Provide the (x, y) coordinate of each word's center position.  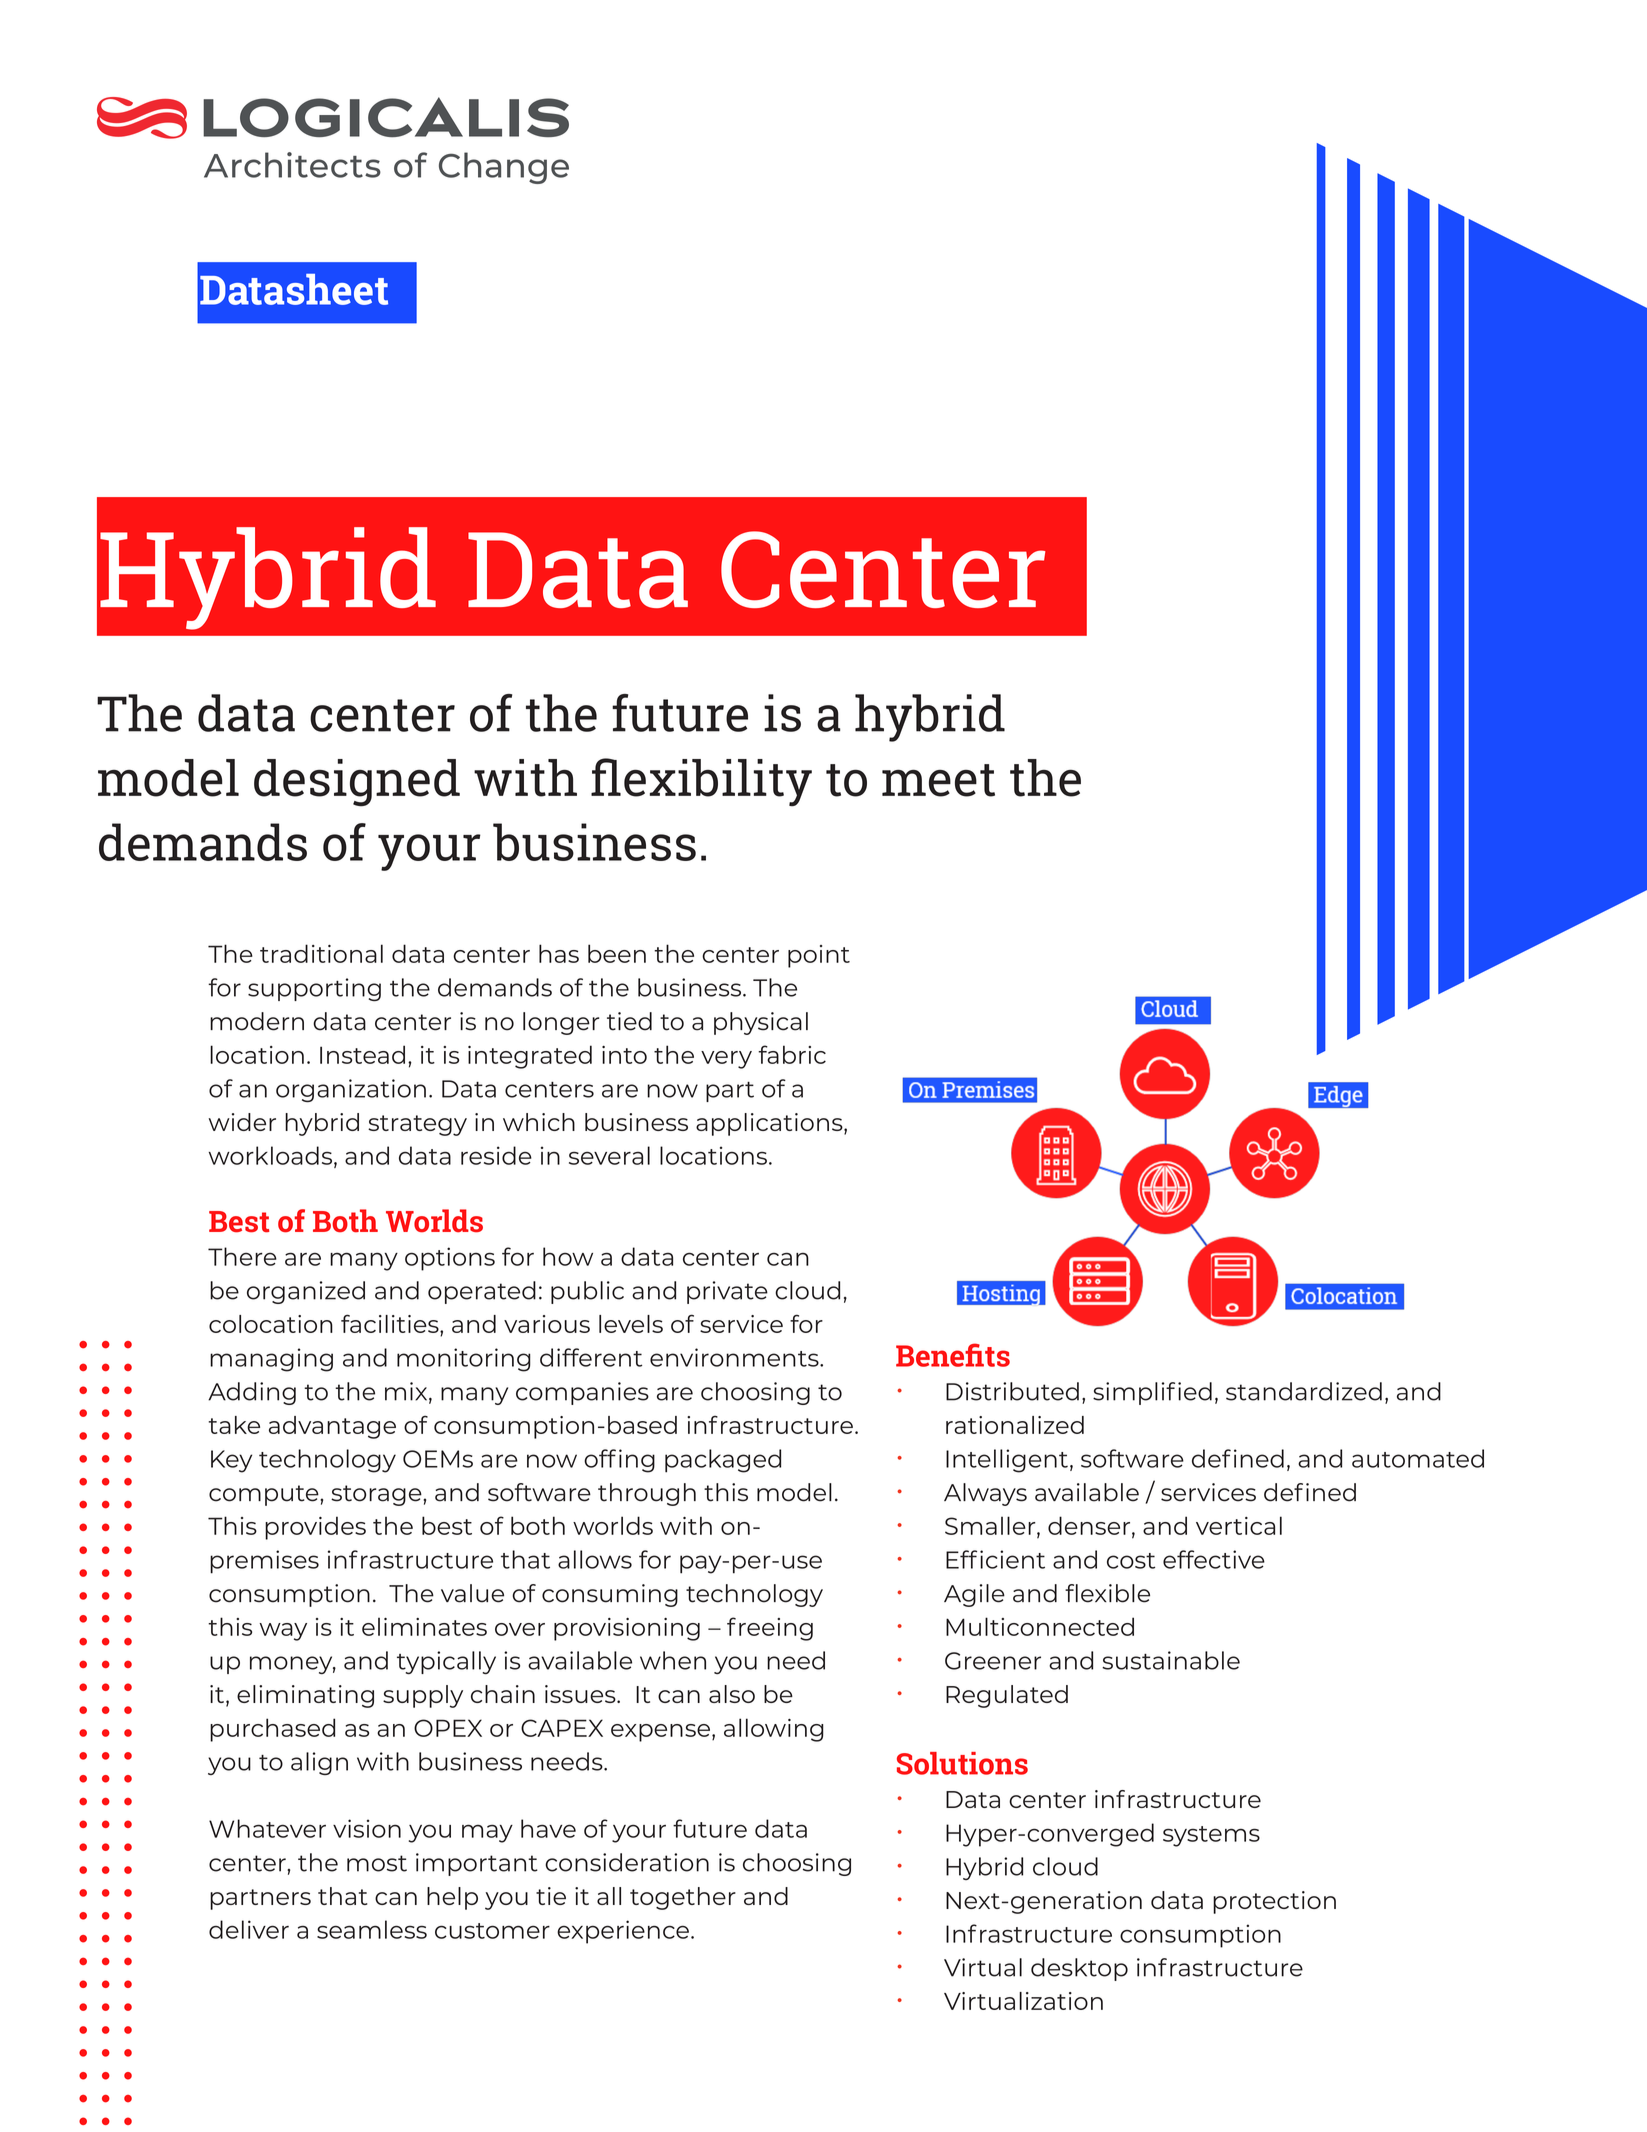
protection (1274, 1902)
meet (938, 780)
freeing (770, 1629)
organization (351, 1090)
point (819, 956)
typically (446, 1662)
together (683, 1898)
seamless (372, 1929)
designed (357, 783)
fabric (792, 1054)
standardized (1304, 1391)
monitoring (464, 1360)
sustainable (1171, 1660)
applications (770, 1124)
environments (735, 1357)
